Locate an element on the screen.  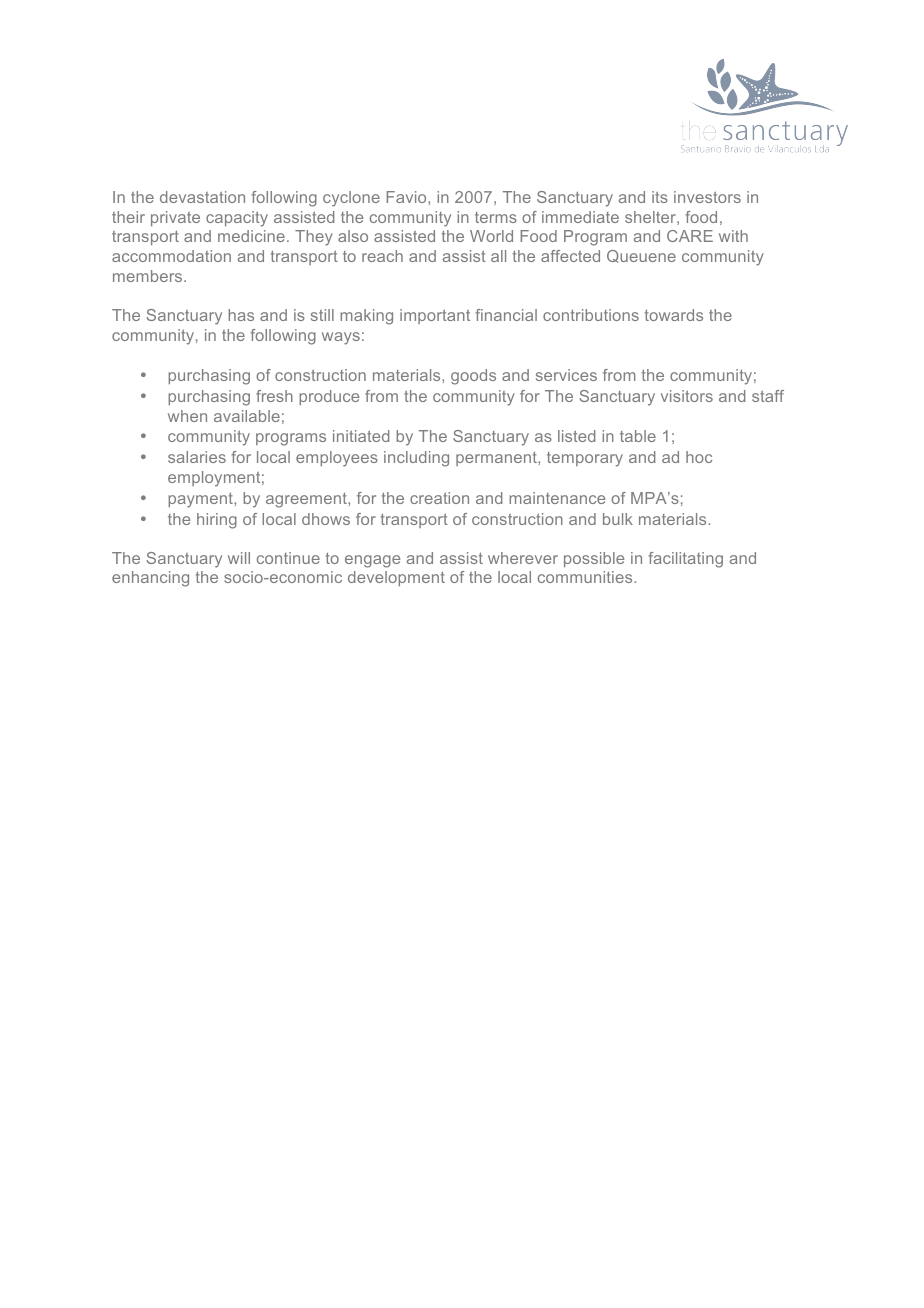
visitors is located at coordinates (687, 396).
